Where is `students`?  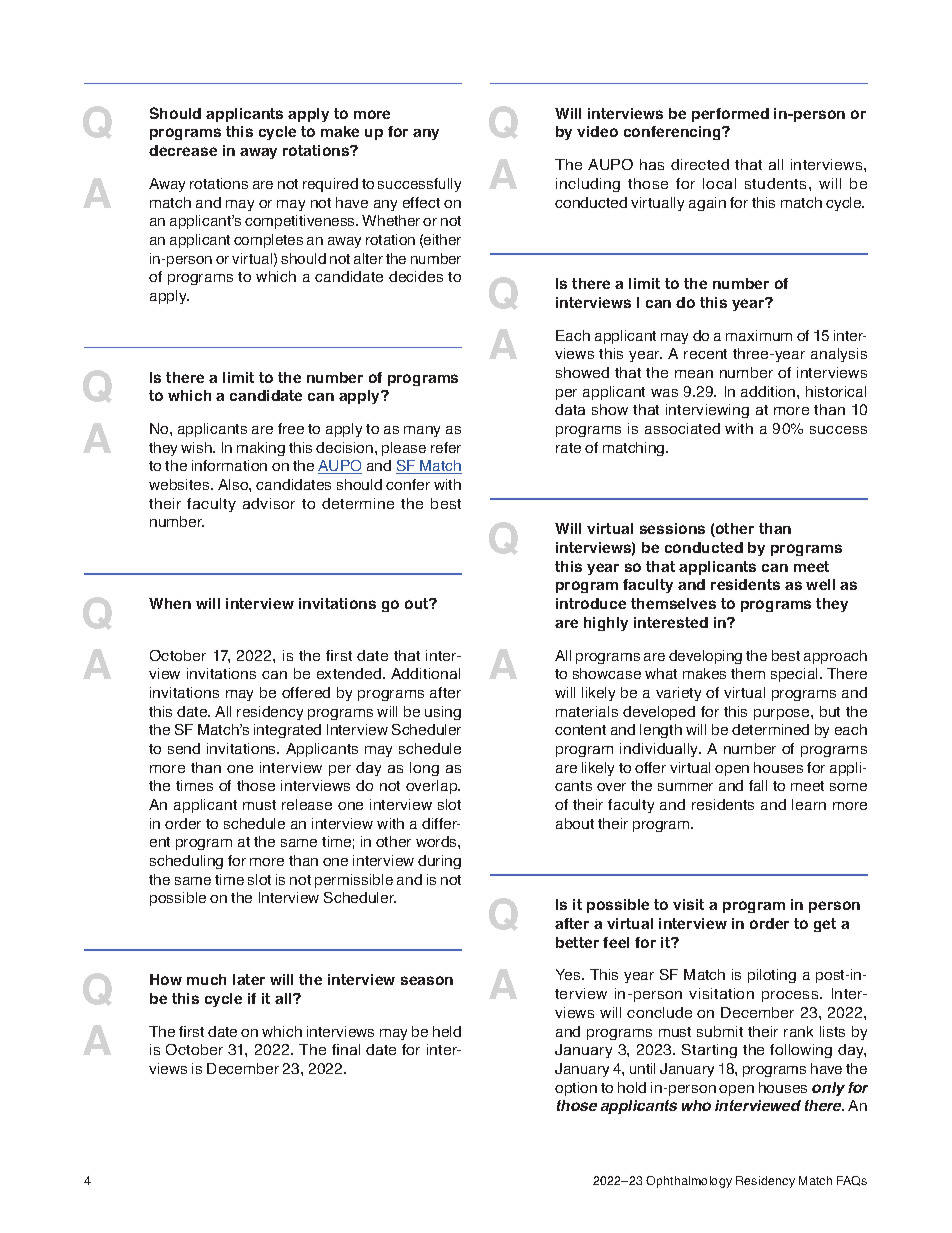 students is located at coordinates (777, 183).
